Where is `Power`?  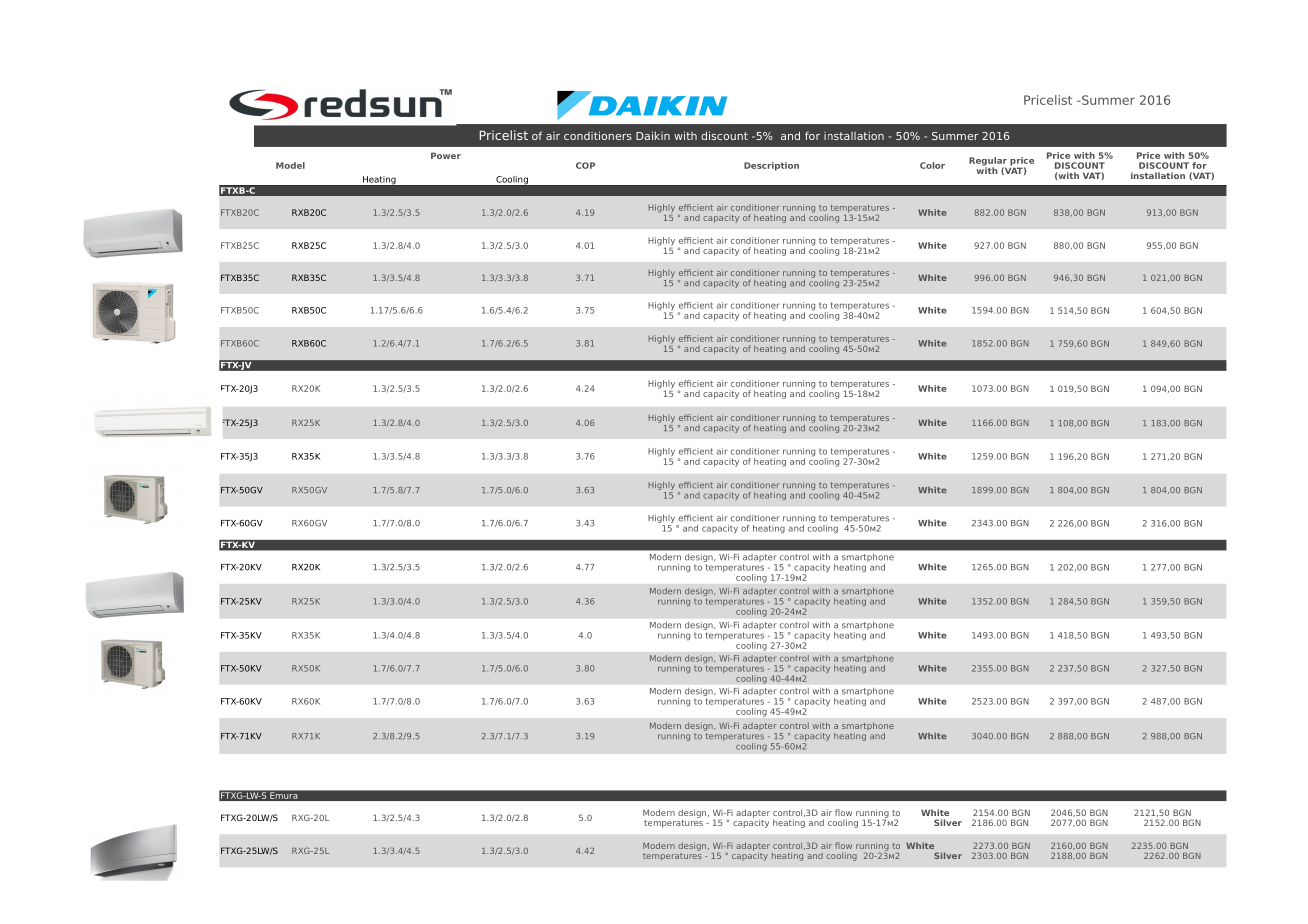
Power is located at coordinates (446, 155).
